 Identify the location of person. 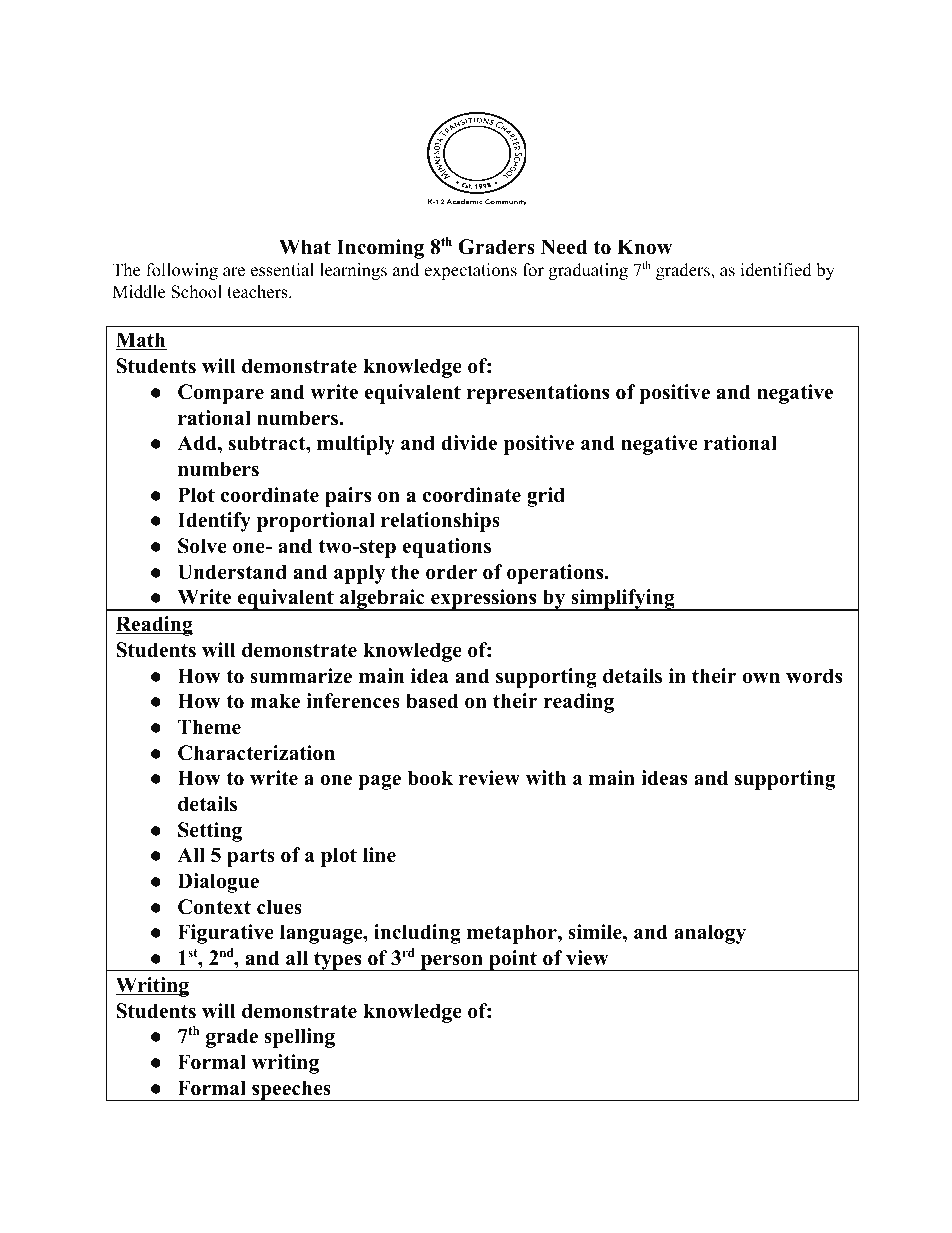
(451, 962).
